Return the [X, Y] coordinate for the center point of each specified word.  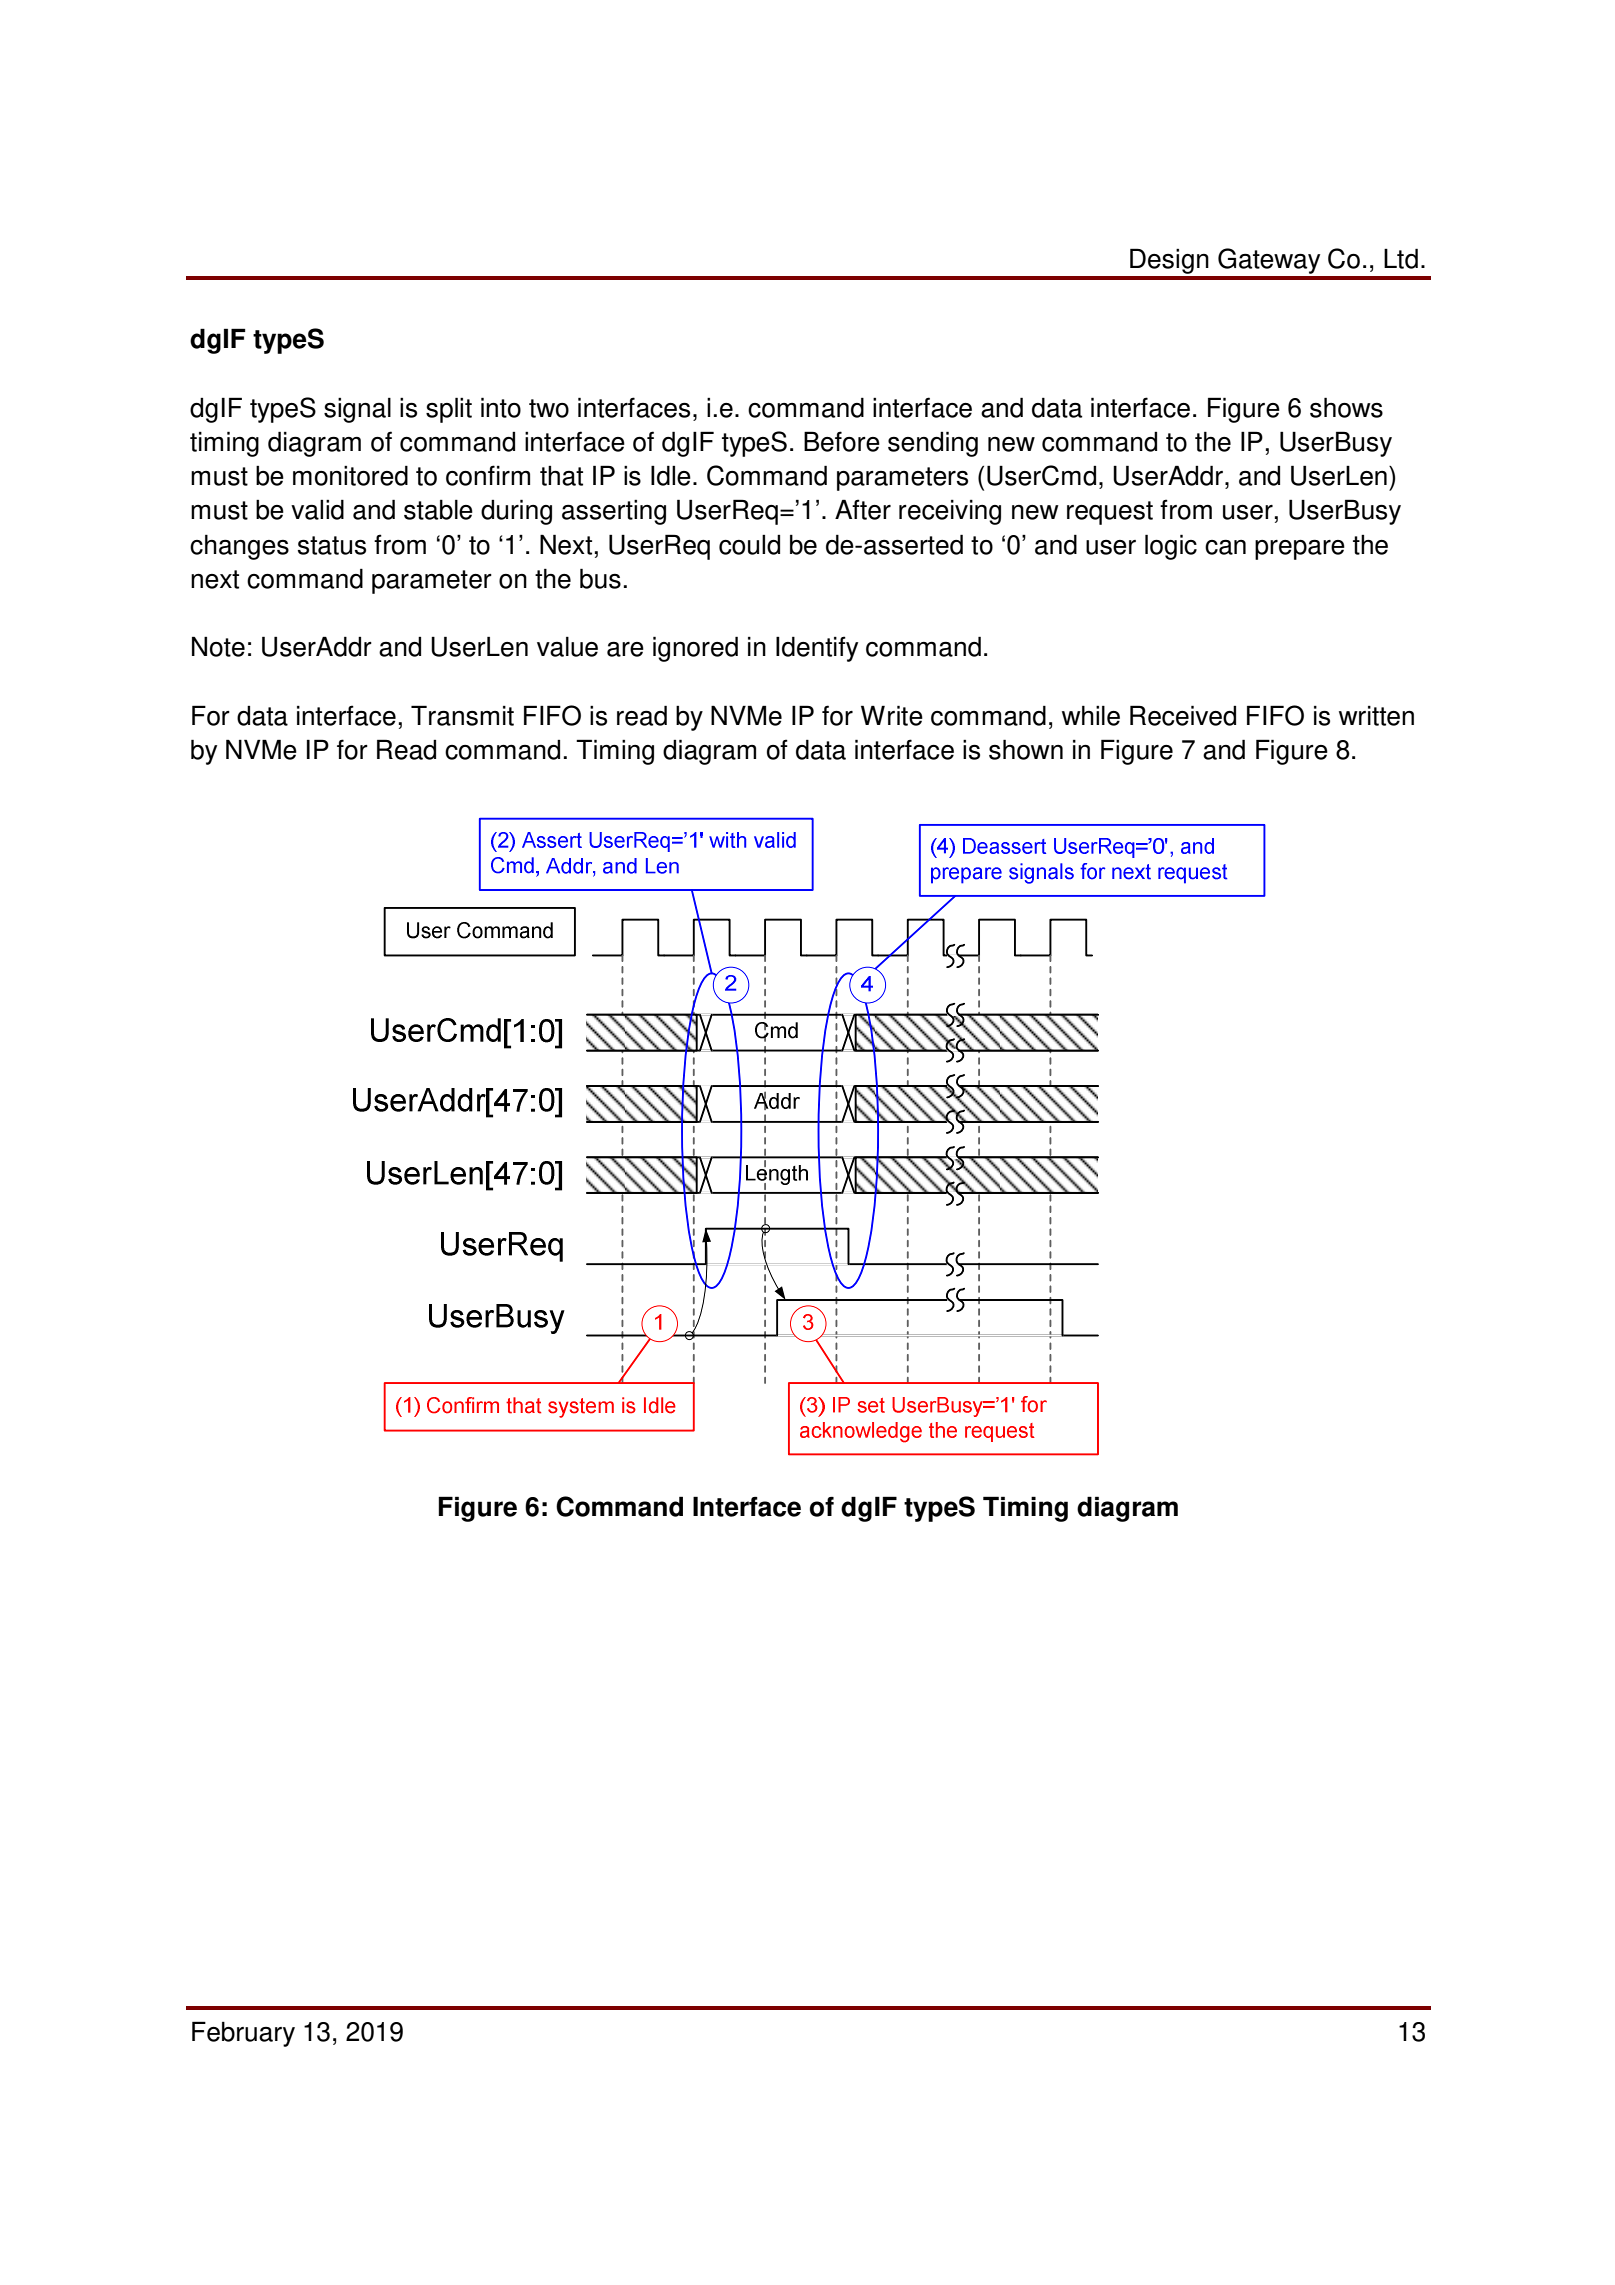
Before [842, 441]
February [243, 2034]
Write [892, 715]
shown [1026, 749]
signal [357, 410]
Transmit [462, 715]
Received [1183, 715]
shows [1346, 407]
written [1376, 716]
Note [218, 646]
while [1091, 715]
